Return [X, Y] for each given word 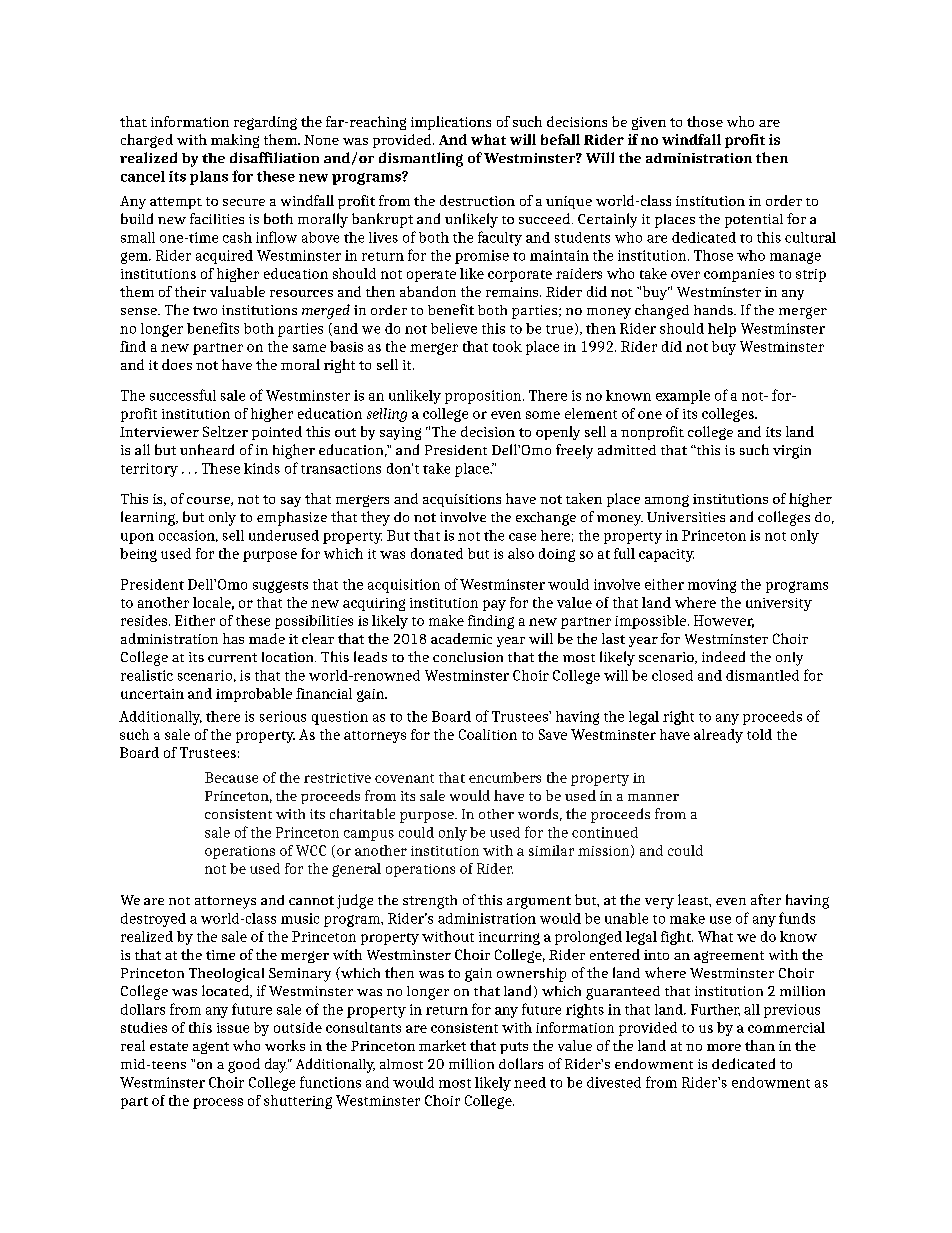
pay [494, 605]
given [649, 123]
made [267, 638]
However [724, 621]
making [235, 141]
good [244, 1065]
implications [451, 123]
